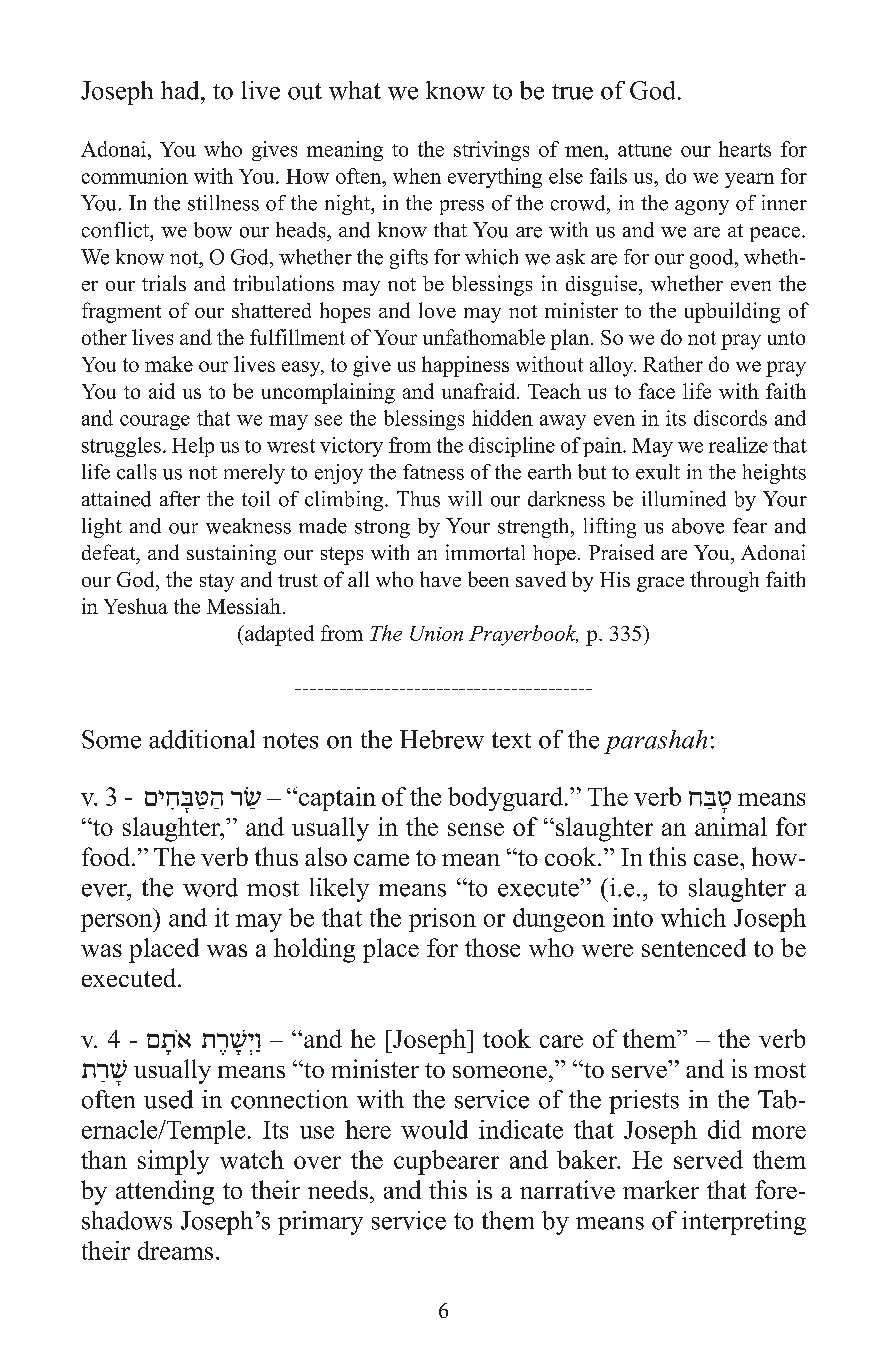  Describe the element at coordinates (180, 499) in the screenshot. I see `after` at that location.
